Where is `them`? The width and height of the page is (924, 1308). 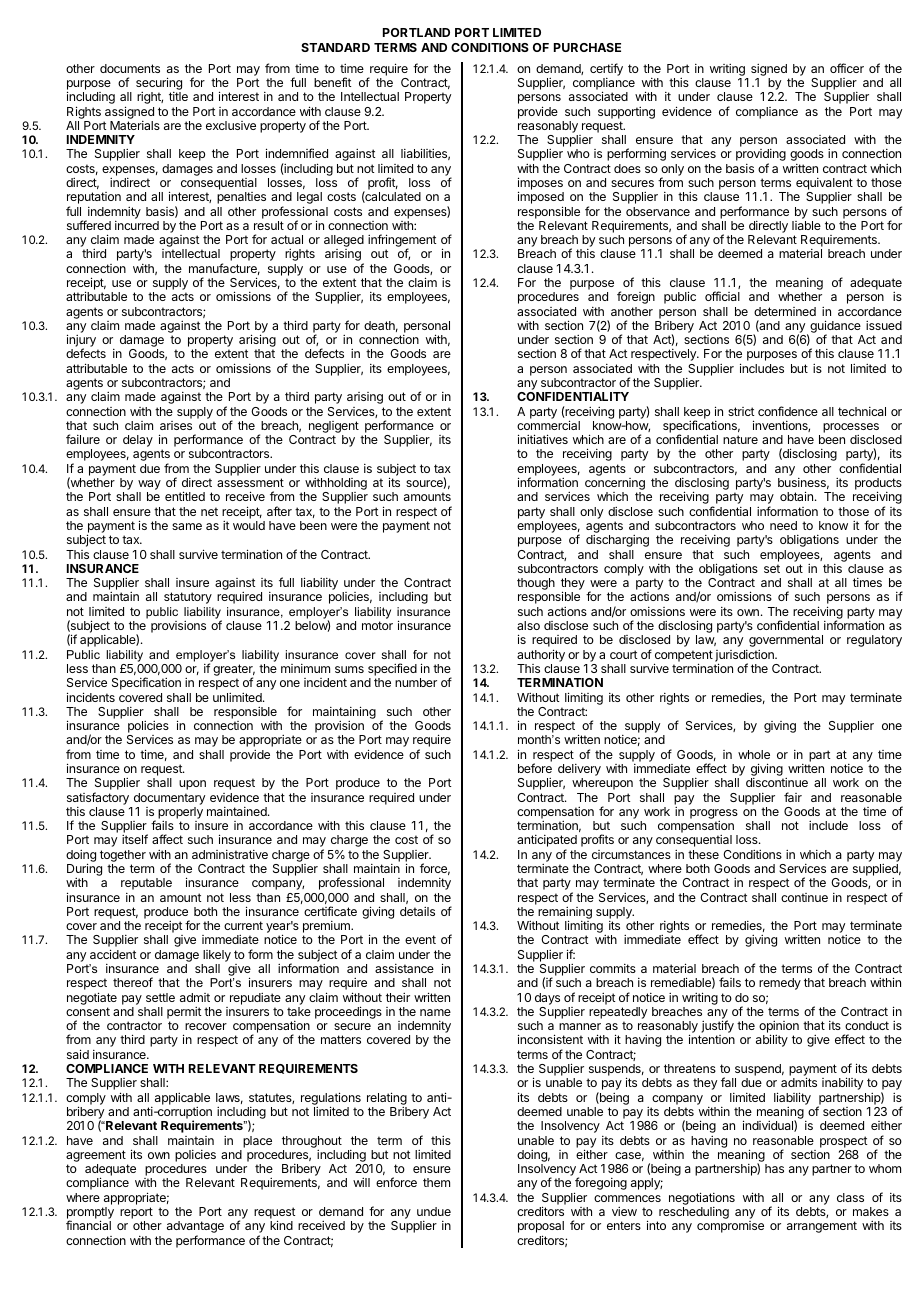 them is located at coordinates (436, 1182).
